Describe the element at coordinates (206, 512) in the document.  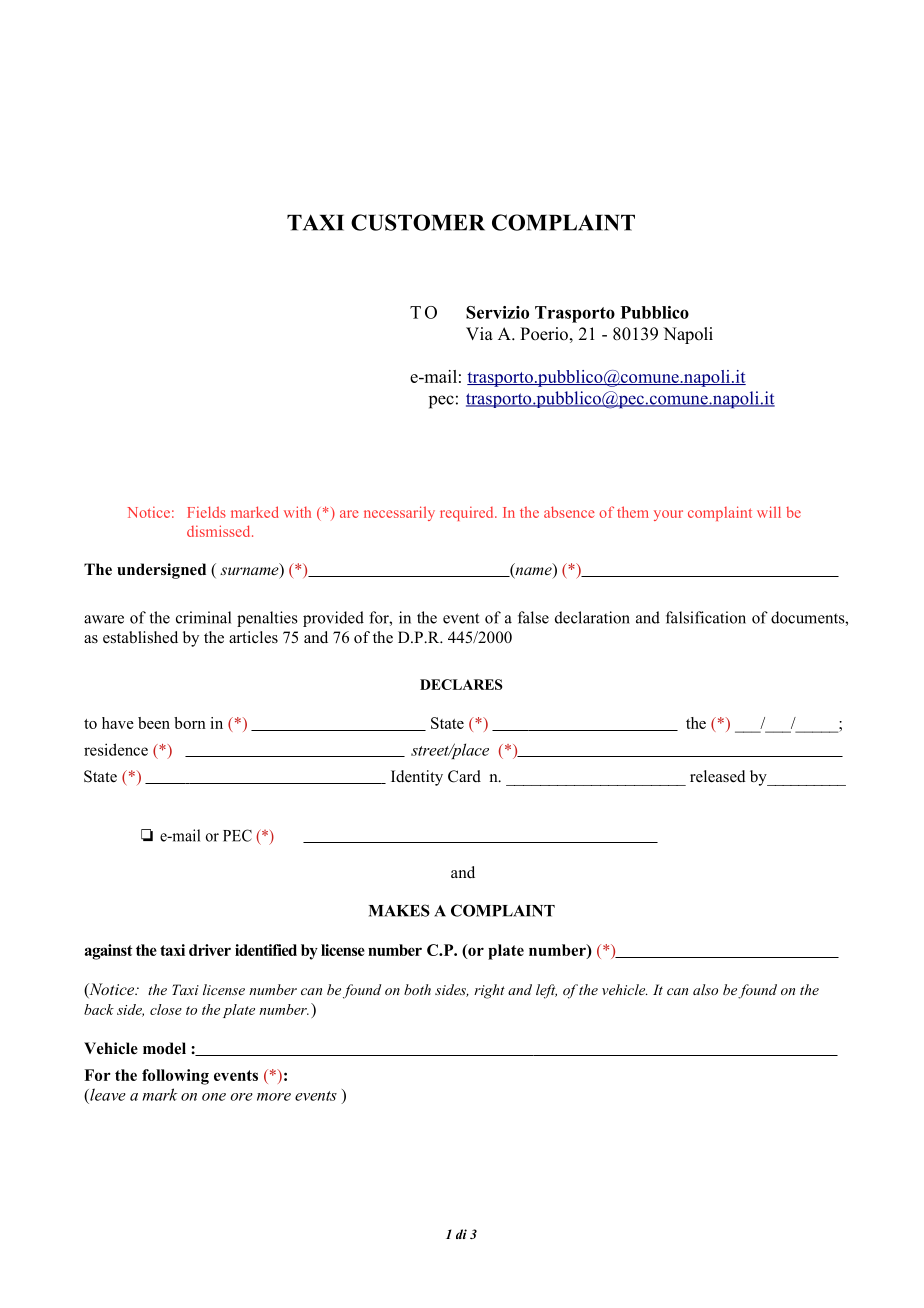
I see `Fields` at that location.
